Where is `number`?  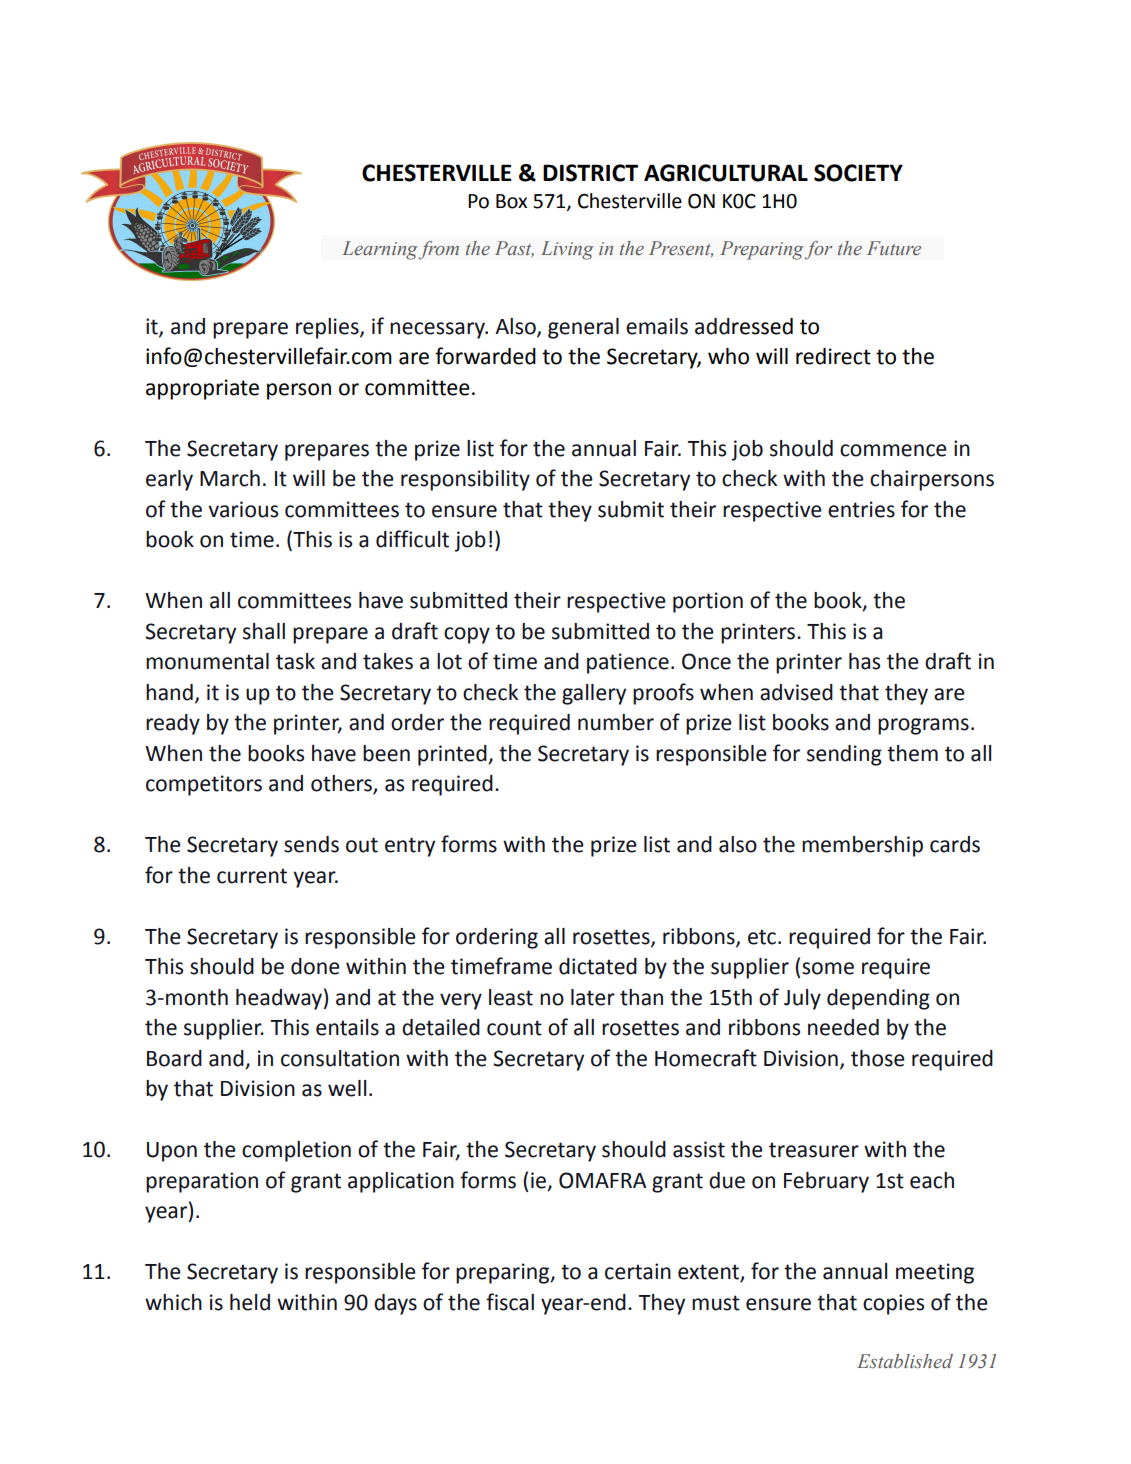 number is located at coordinates (616, 722).
